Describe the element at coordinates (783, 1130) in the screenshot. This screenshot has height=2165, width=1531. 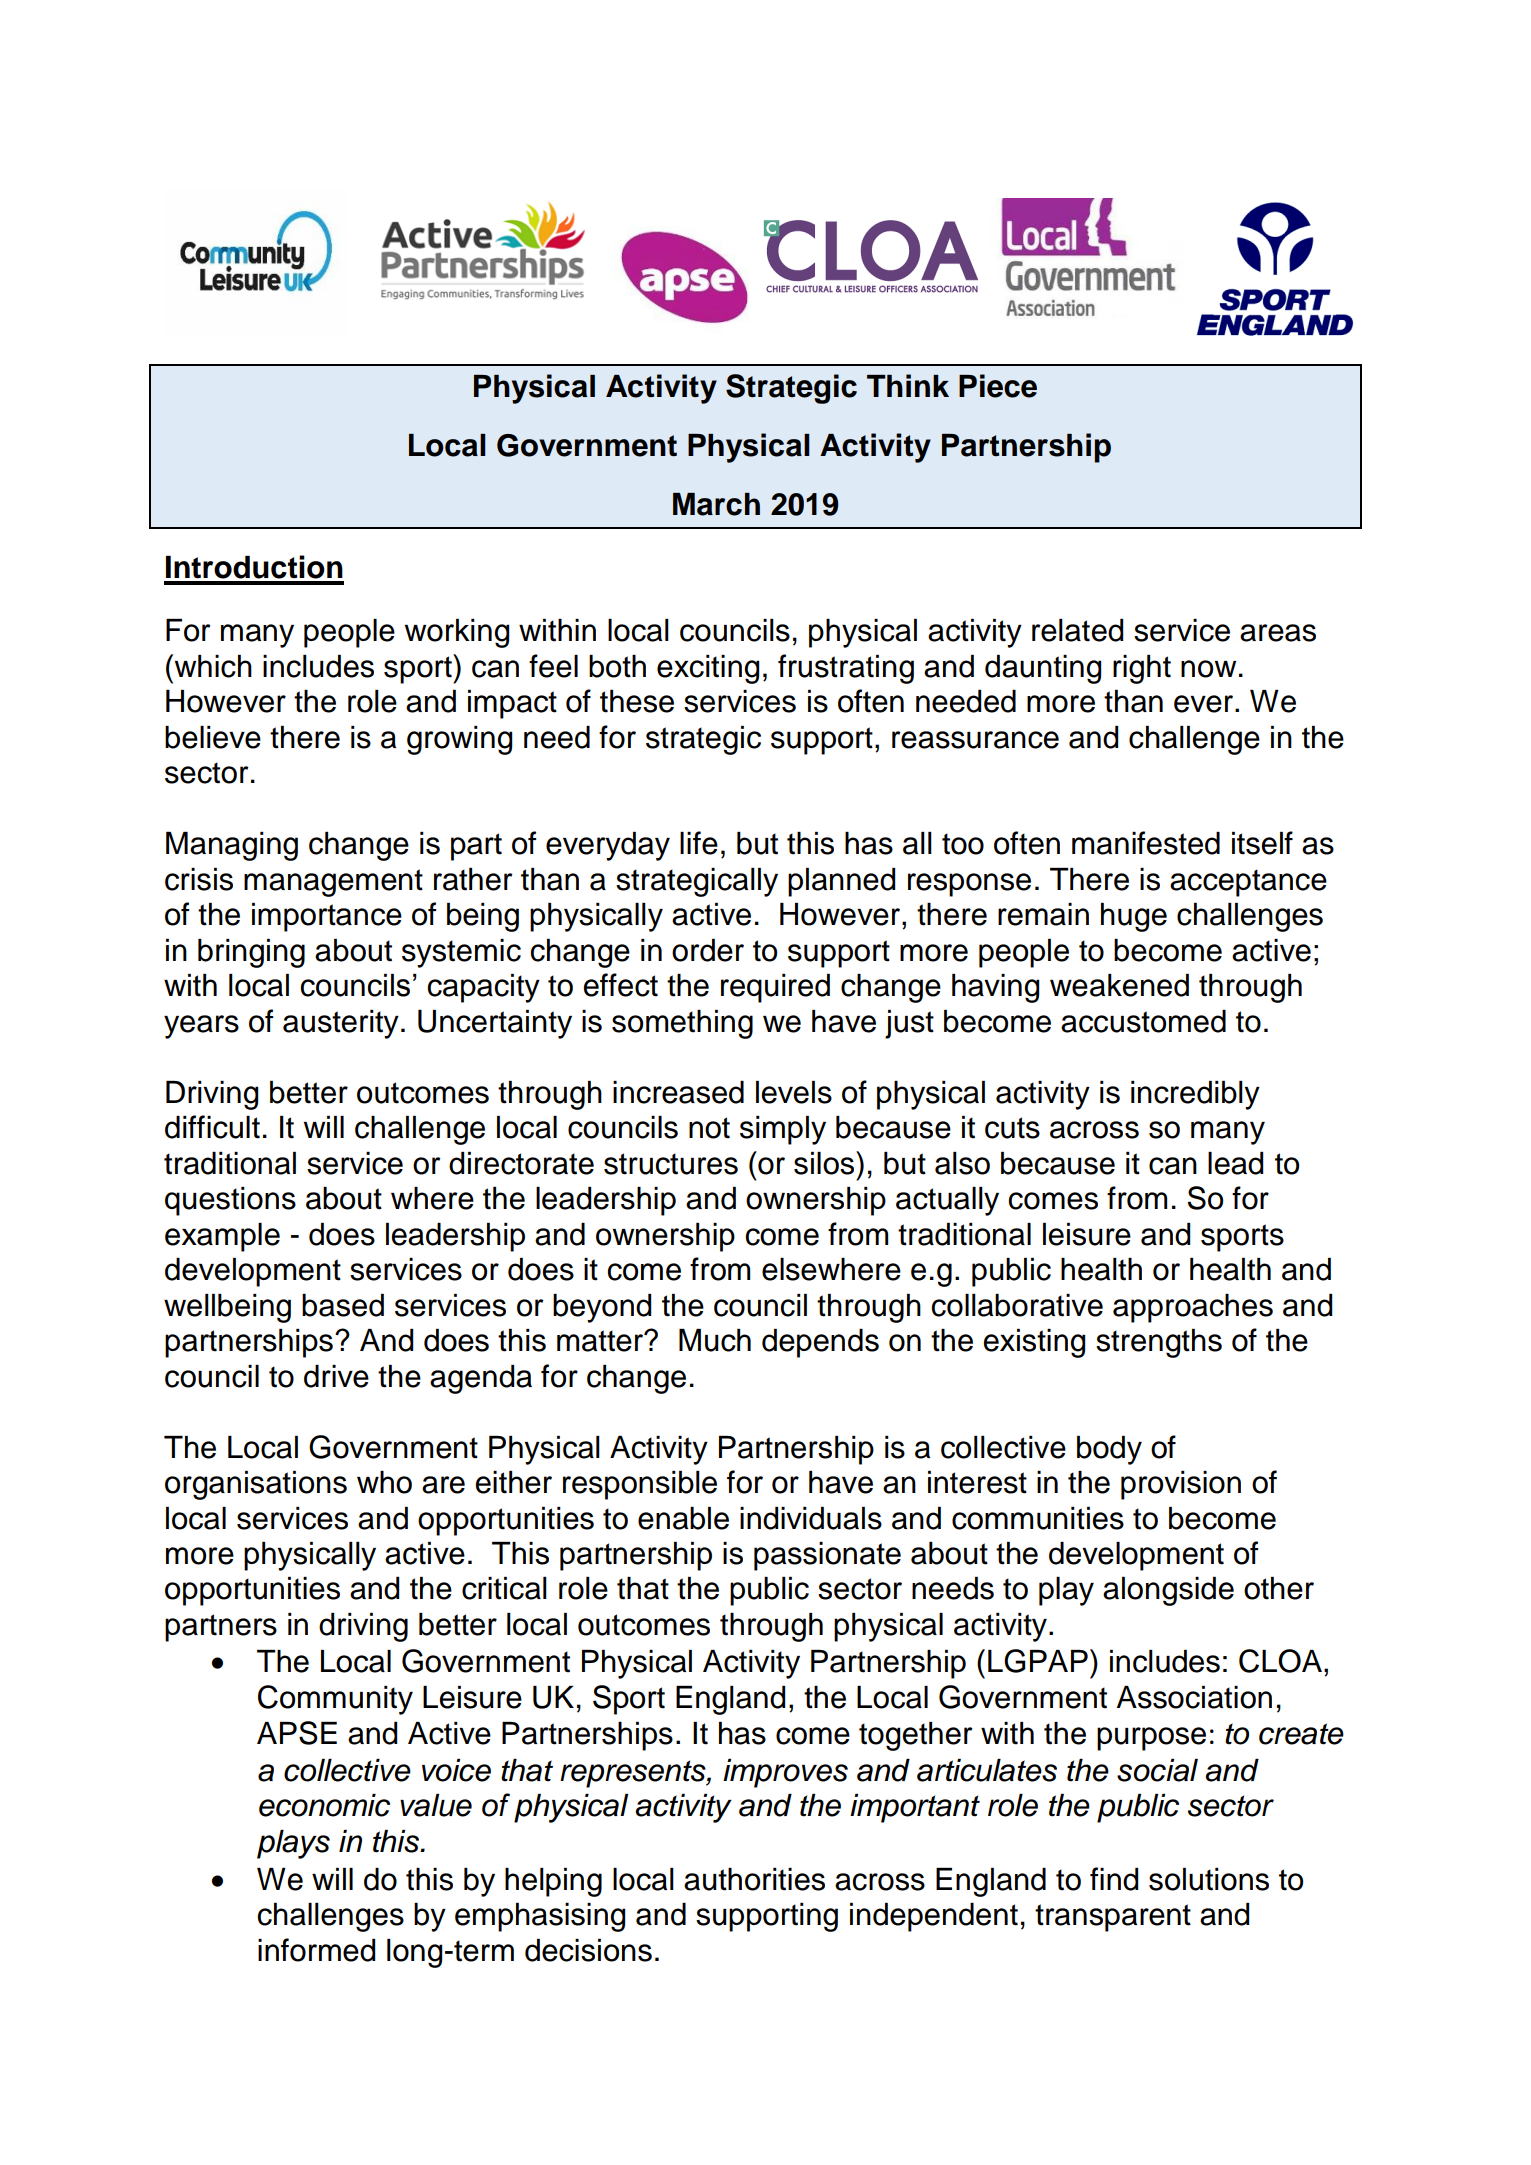
I see `simply` at that location.
